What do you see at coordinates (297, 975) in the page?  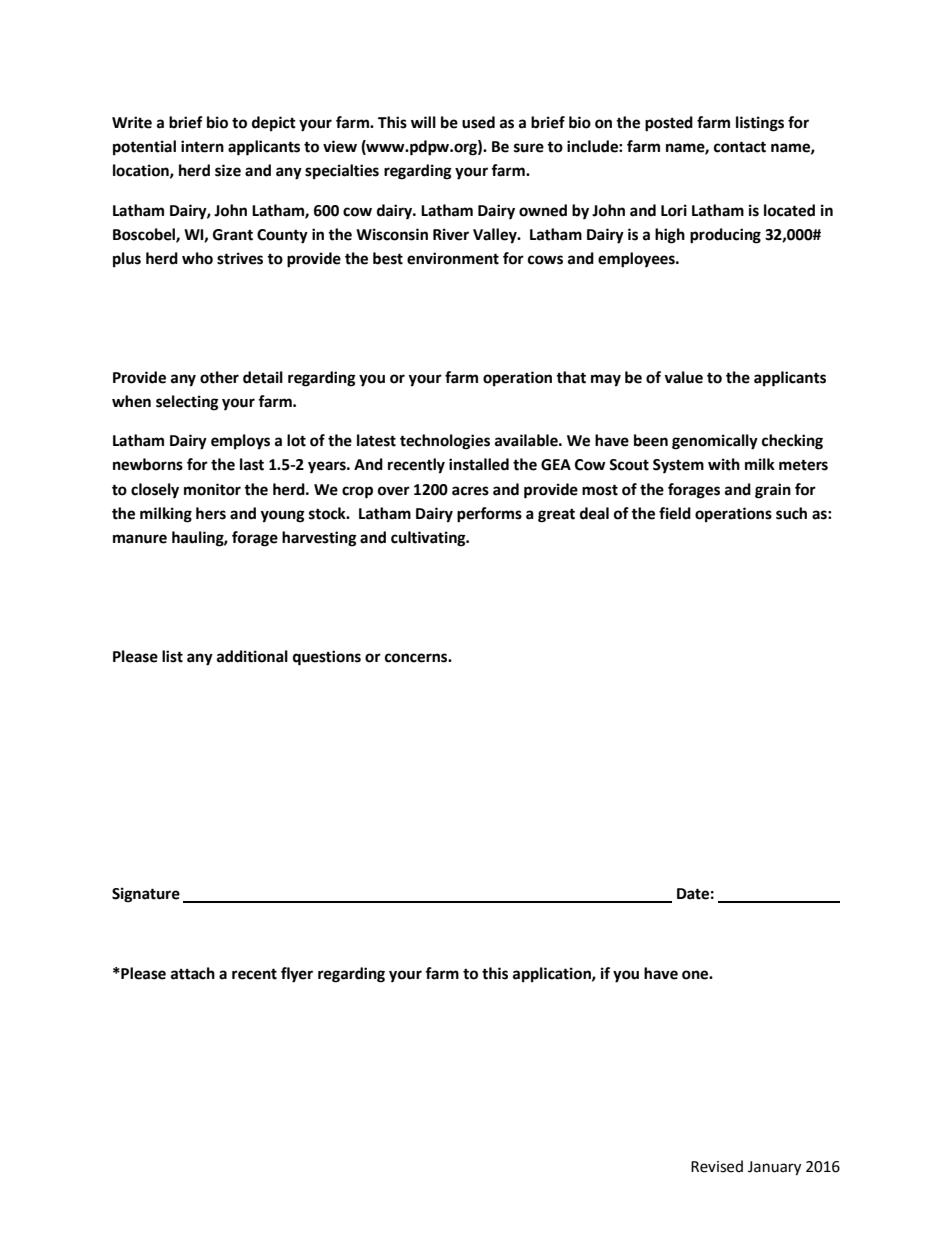 I see `flyer` at bounding box center [297, 975].
